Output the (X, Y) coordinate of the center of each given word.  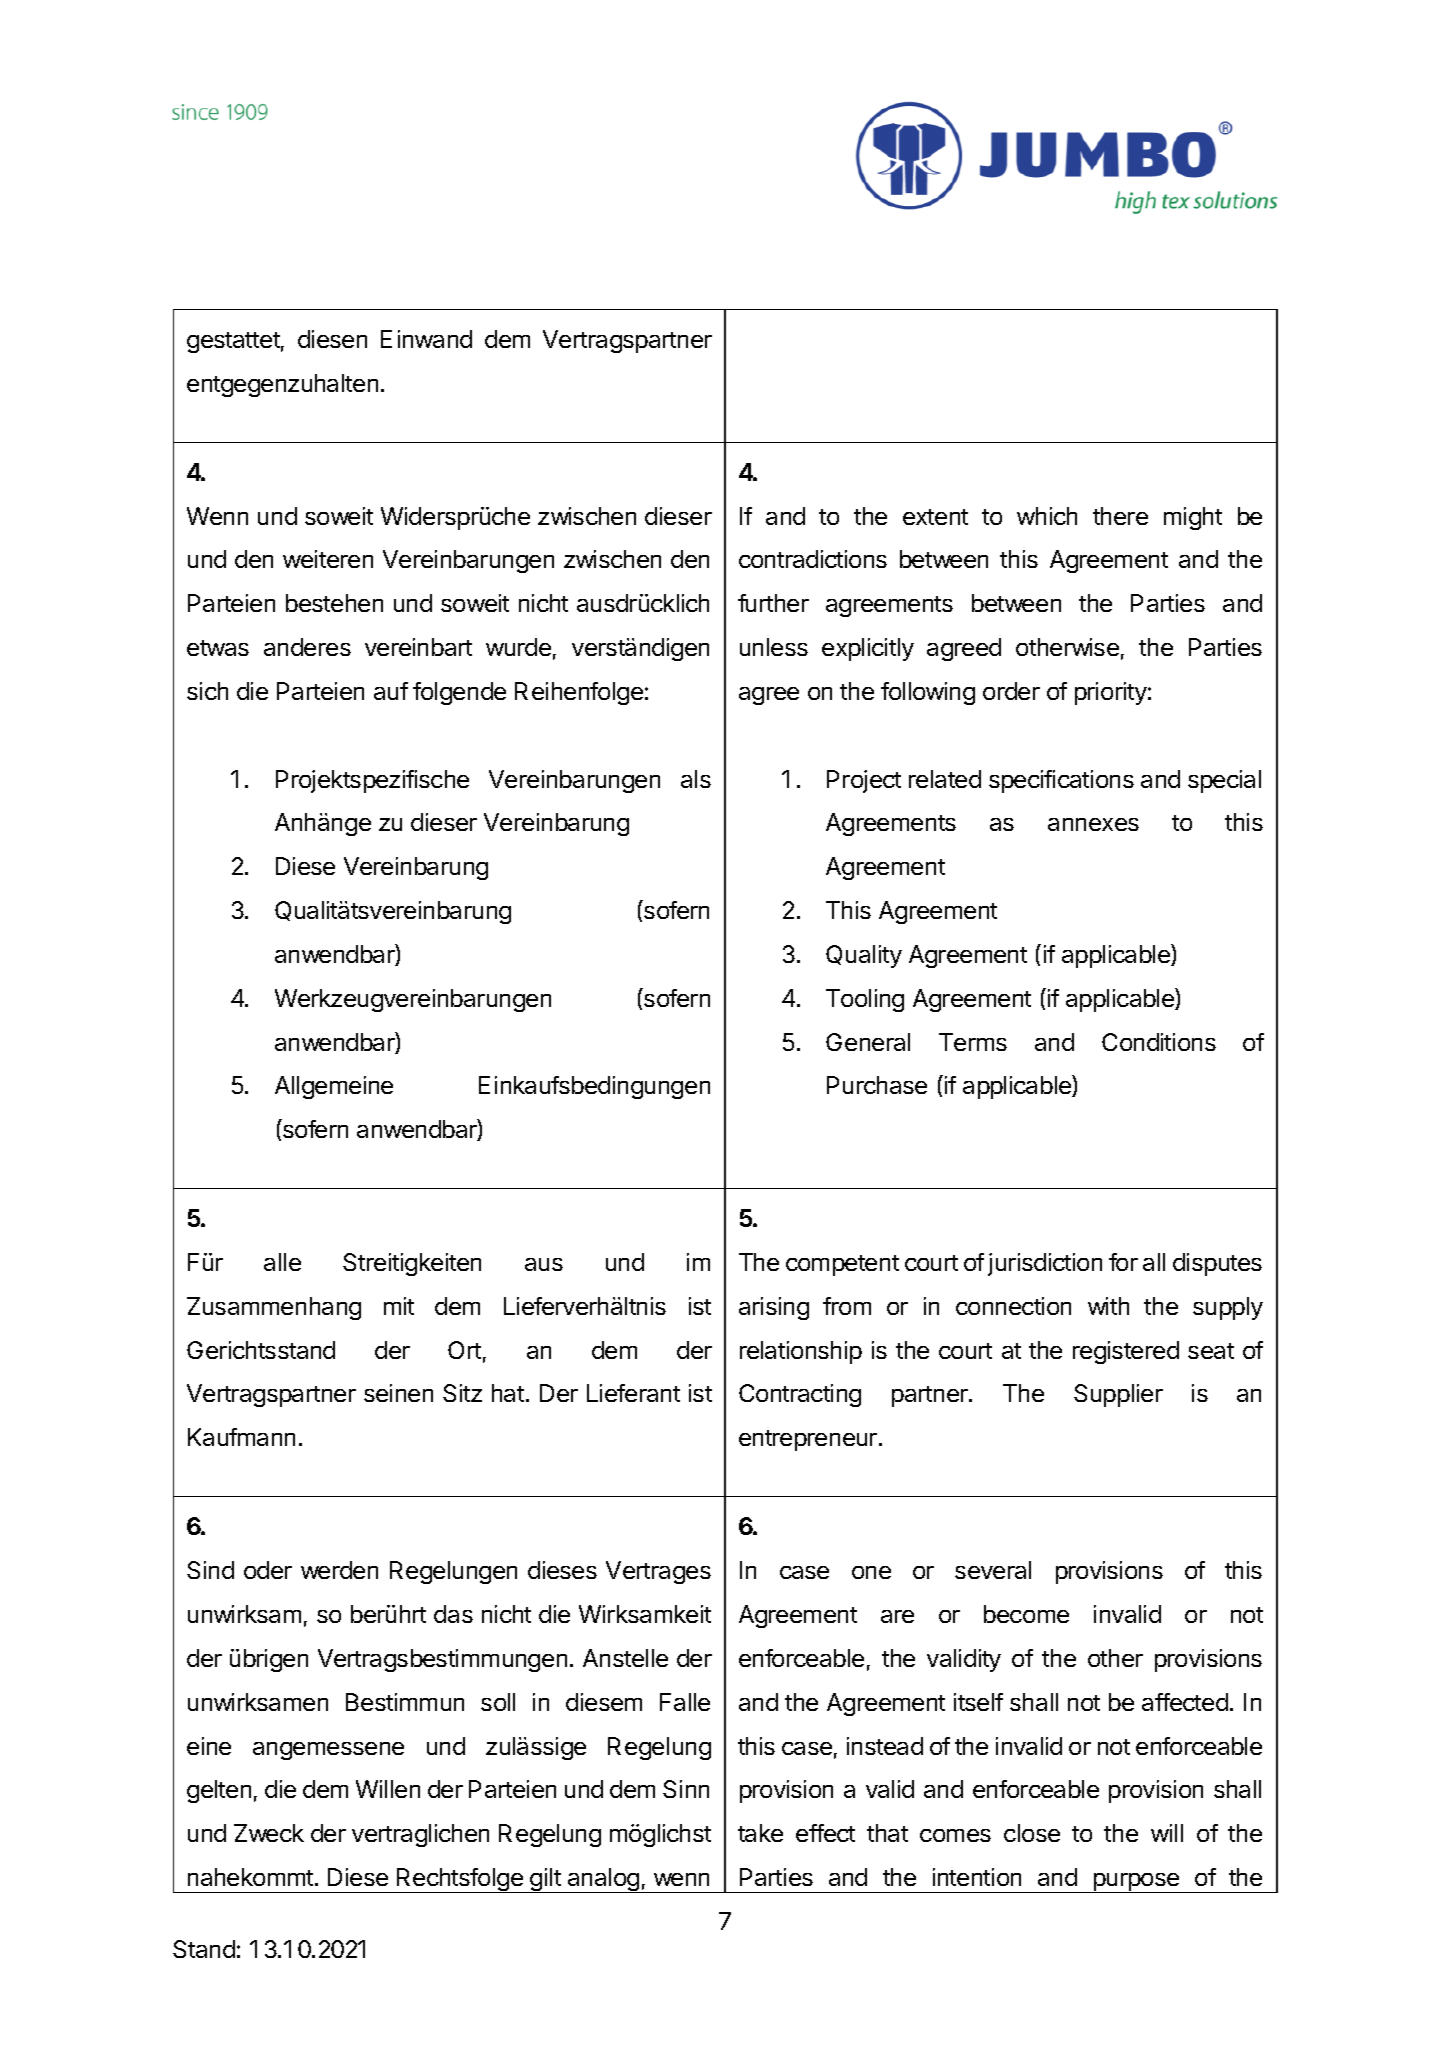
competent (842, 1265)
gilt (545, 1880)
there (1120, 516)
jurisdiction (1045, 1264)
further (773, 603)
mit (399, 1306)
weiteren (328, 559)
